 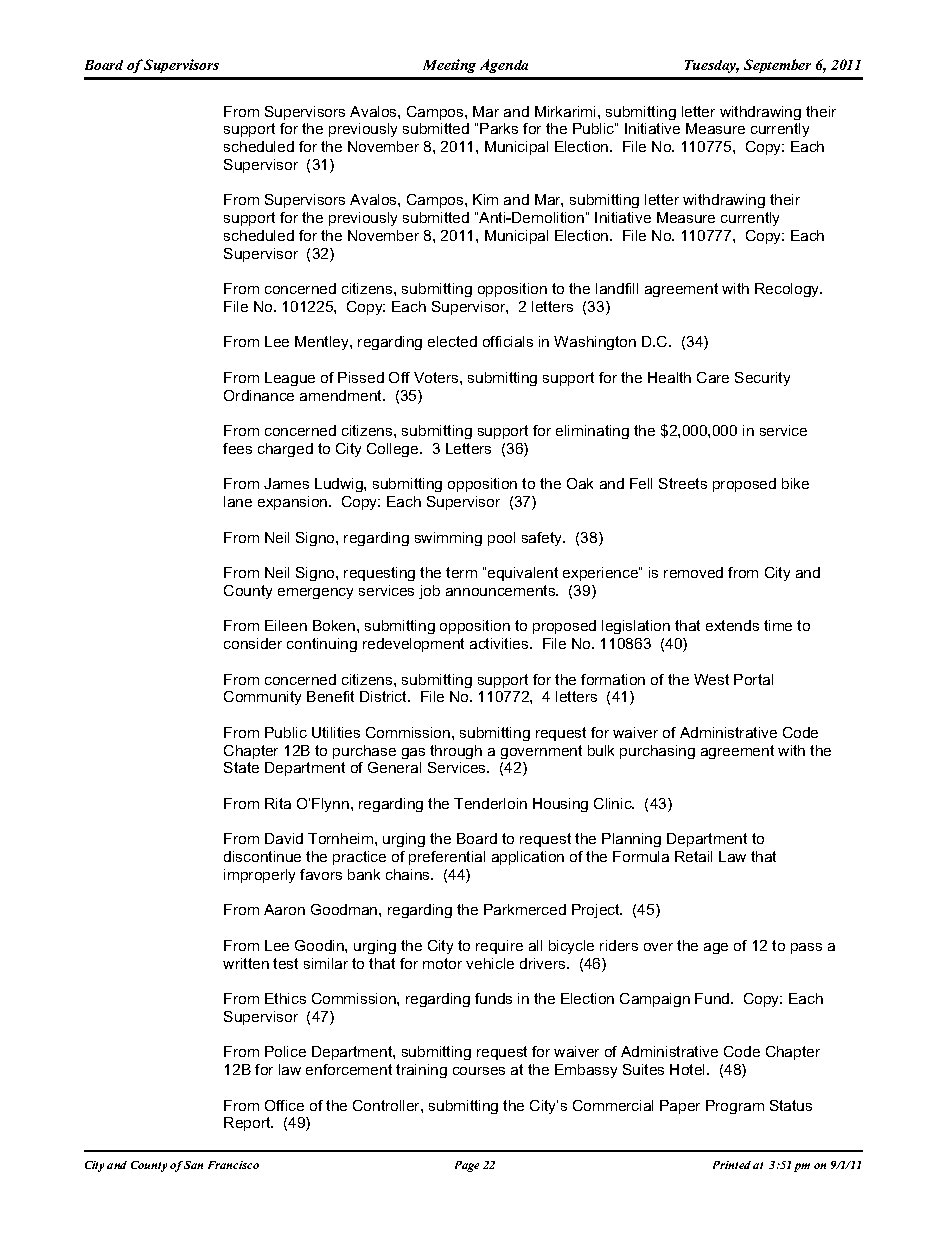 I want to click on expansion, so click(x=294, y=503).
